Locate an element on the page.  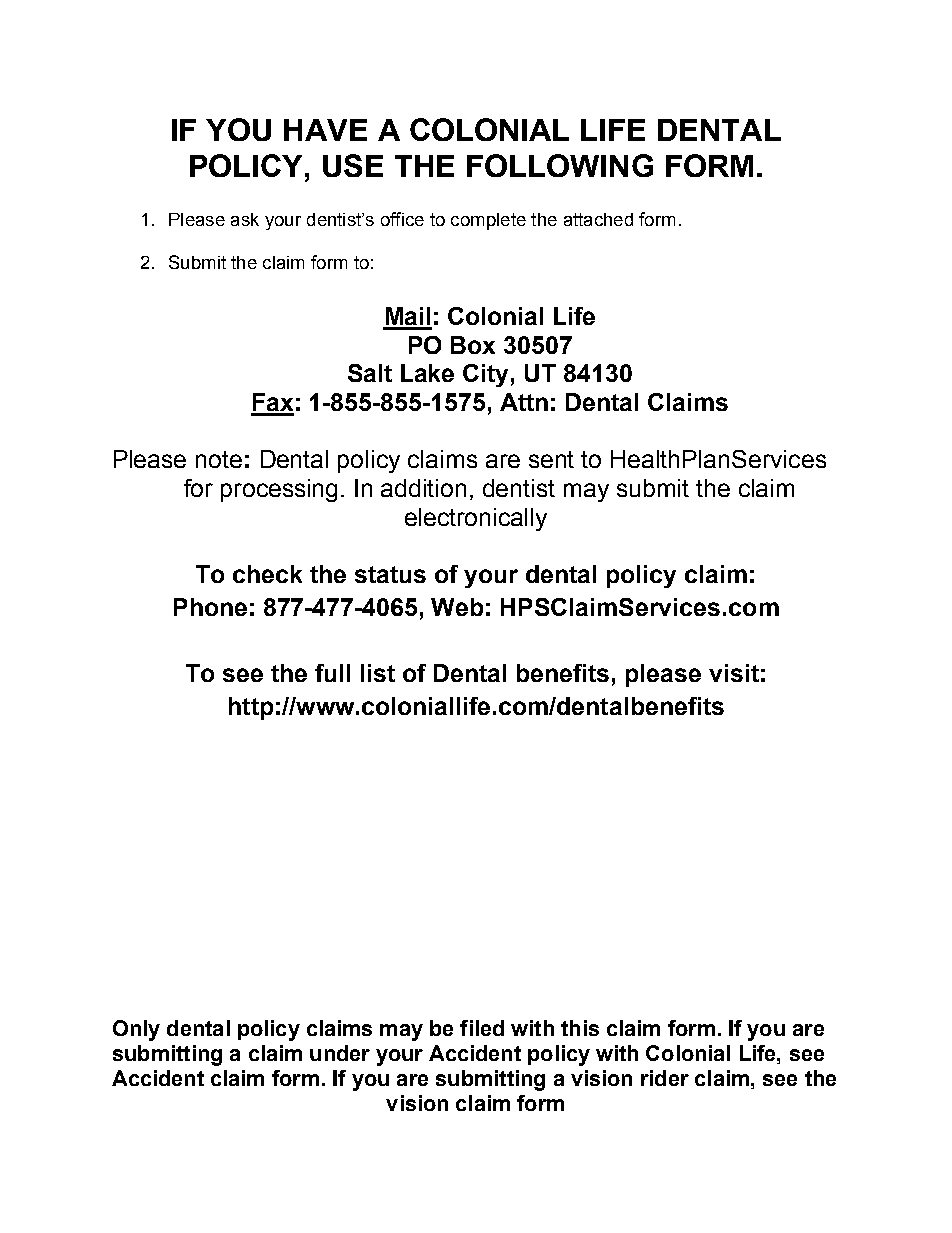
status is located at coordinates (390, 574).
